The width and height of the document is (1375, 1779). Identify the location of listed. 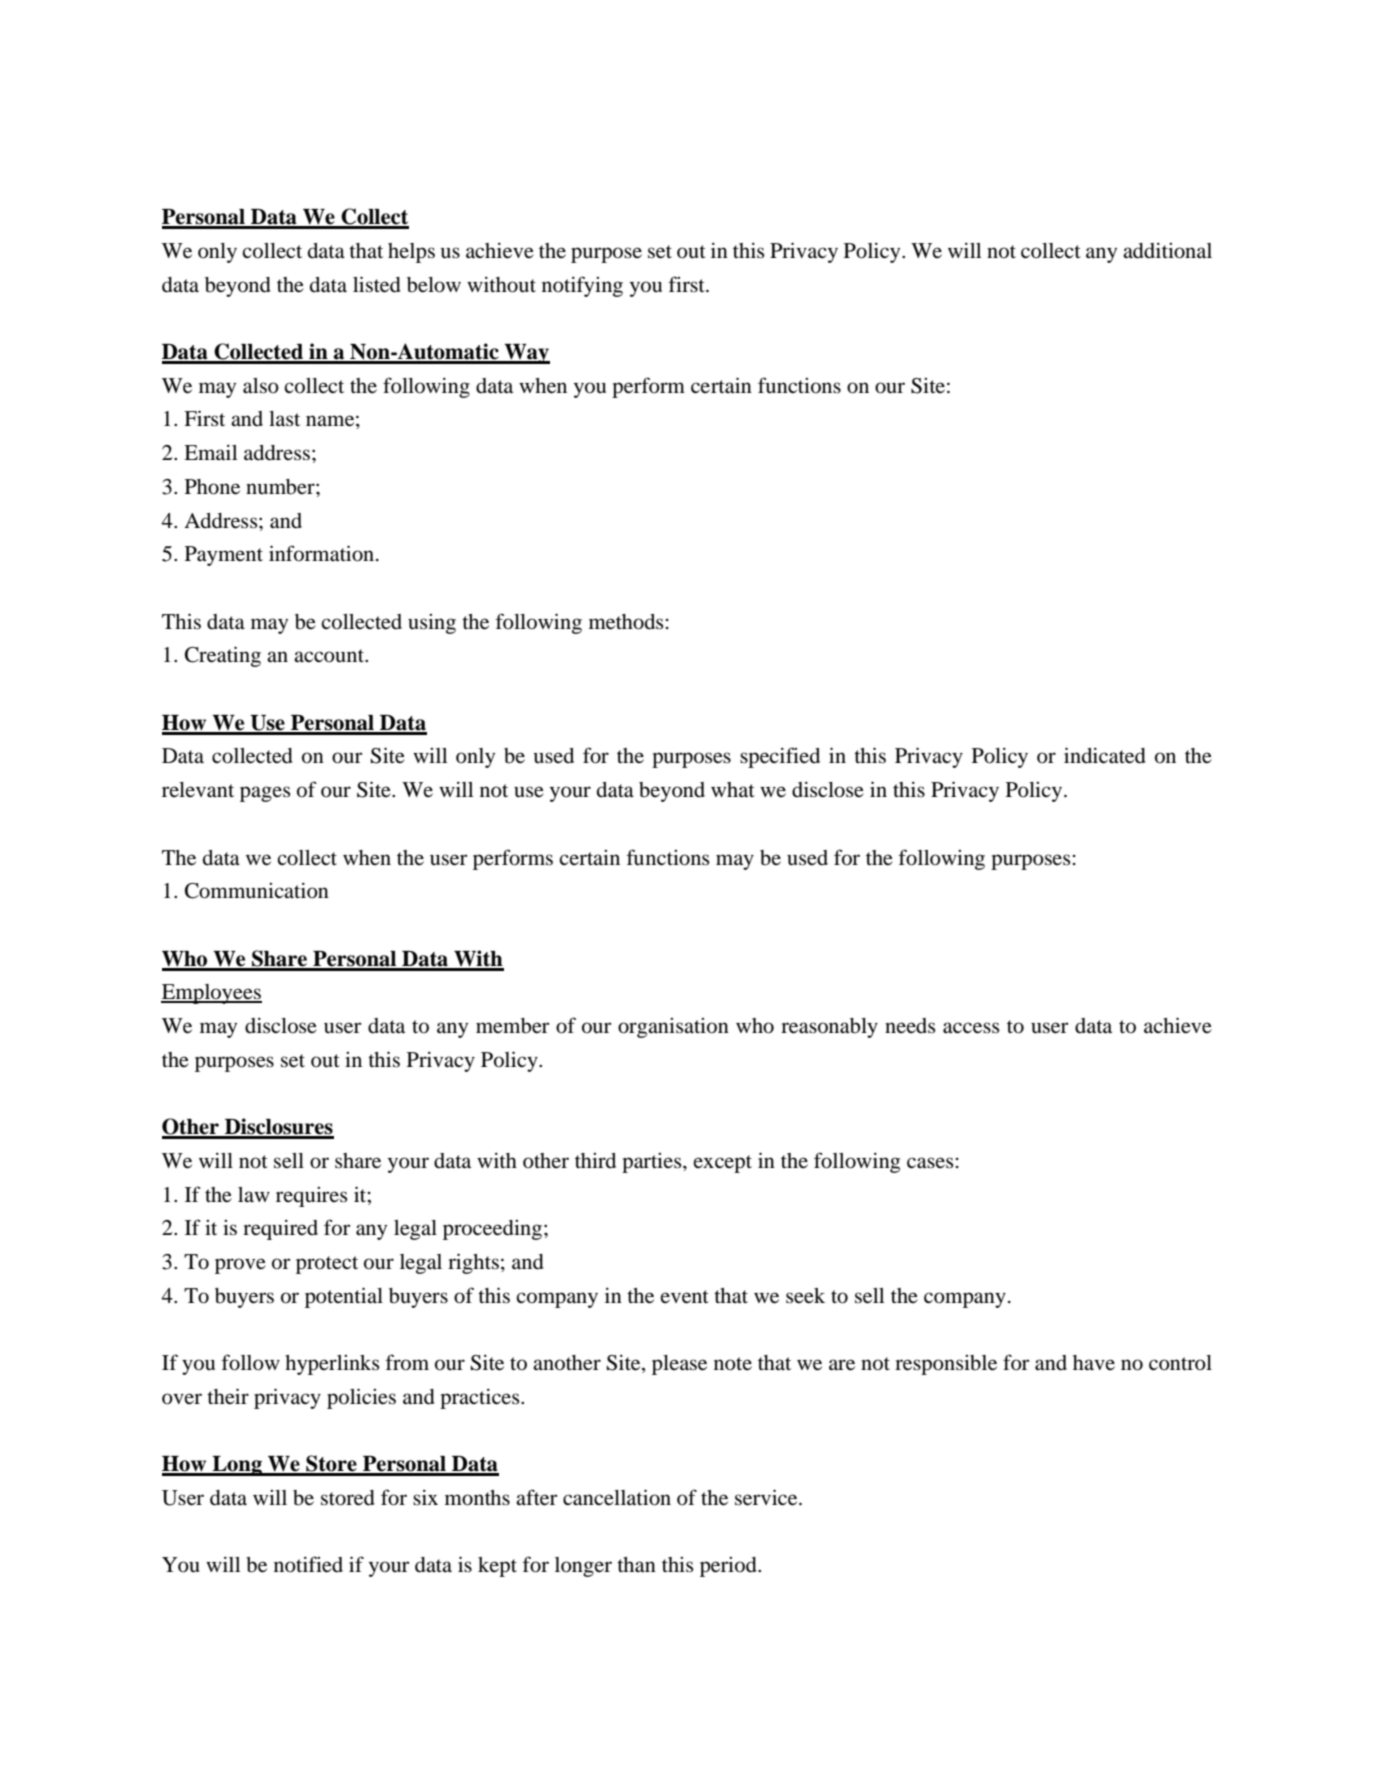
(377, 284).
